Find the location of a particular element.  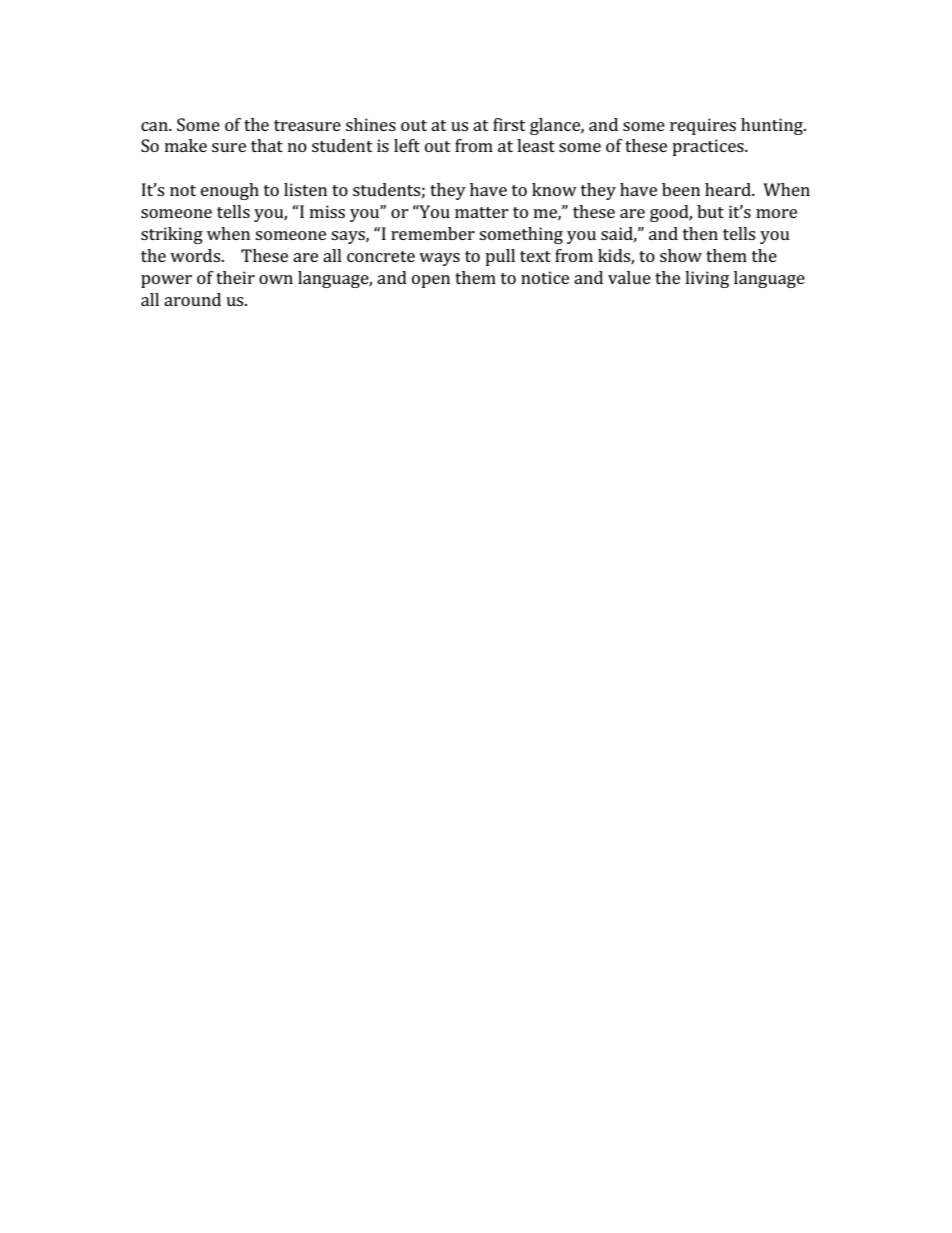

matter is located at coordinates (482, 212).
